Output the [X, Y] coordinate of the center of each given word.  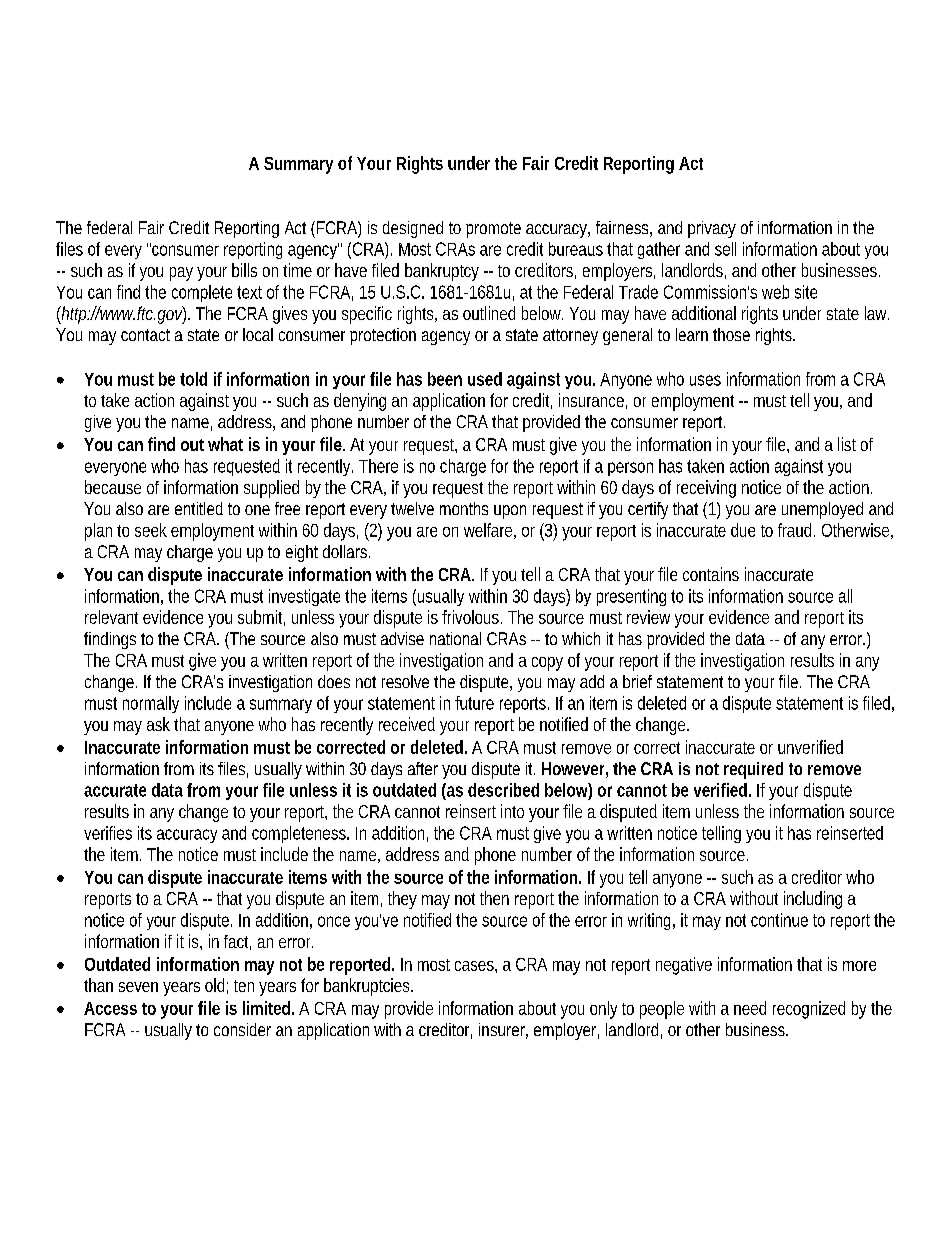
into [512, 811]
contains [711, 574]
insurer [503, 1031]
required [753, 770]
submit [261, 618]
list [847, 444]
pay [181, 274]
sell [725, 249]
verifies [108, 833]
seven [138, 987]
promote [493, 230]
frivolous [472, 617]
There [378, 466]
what [225, 444]
